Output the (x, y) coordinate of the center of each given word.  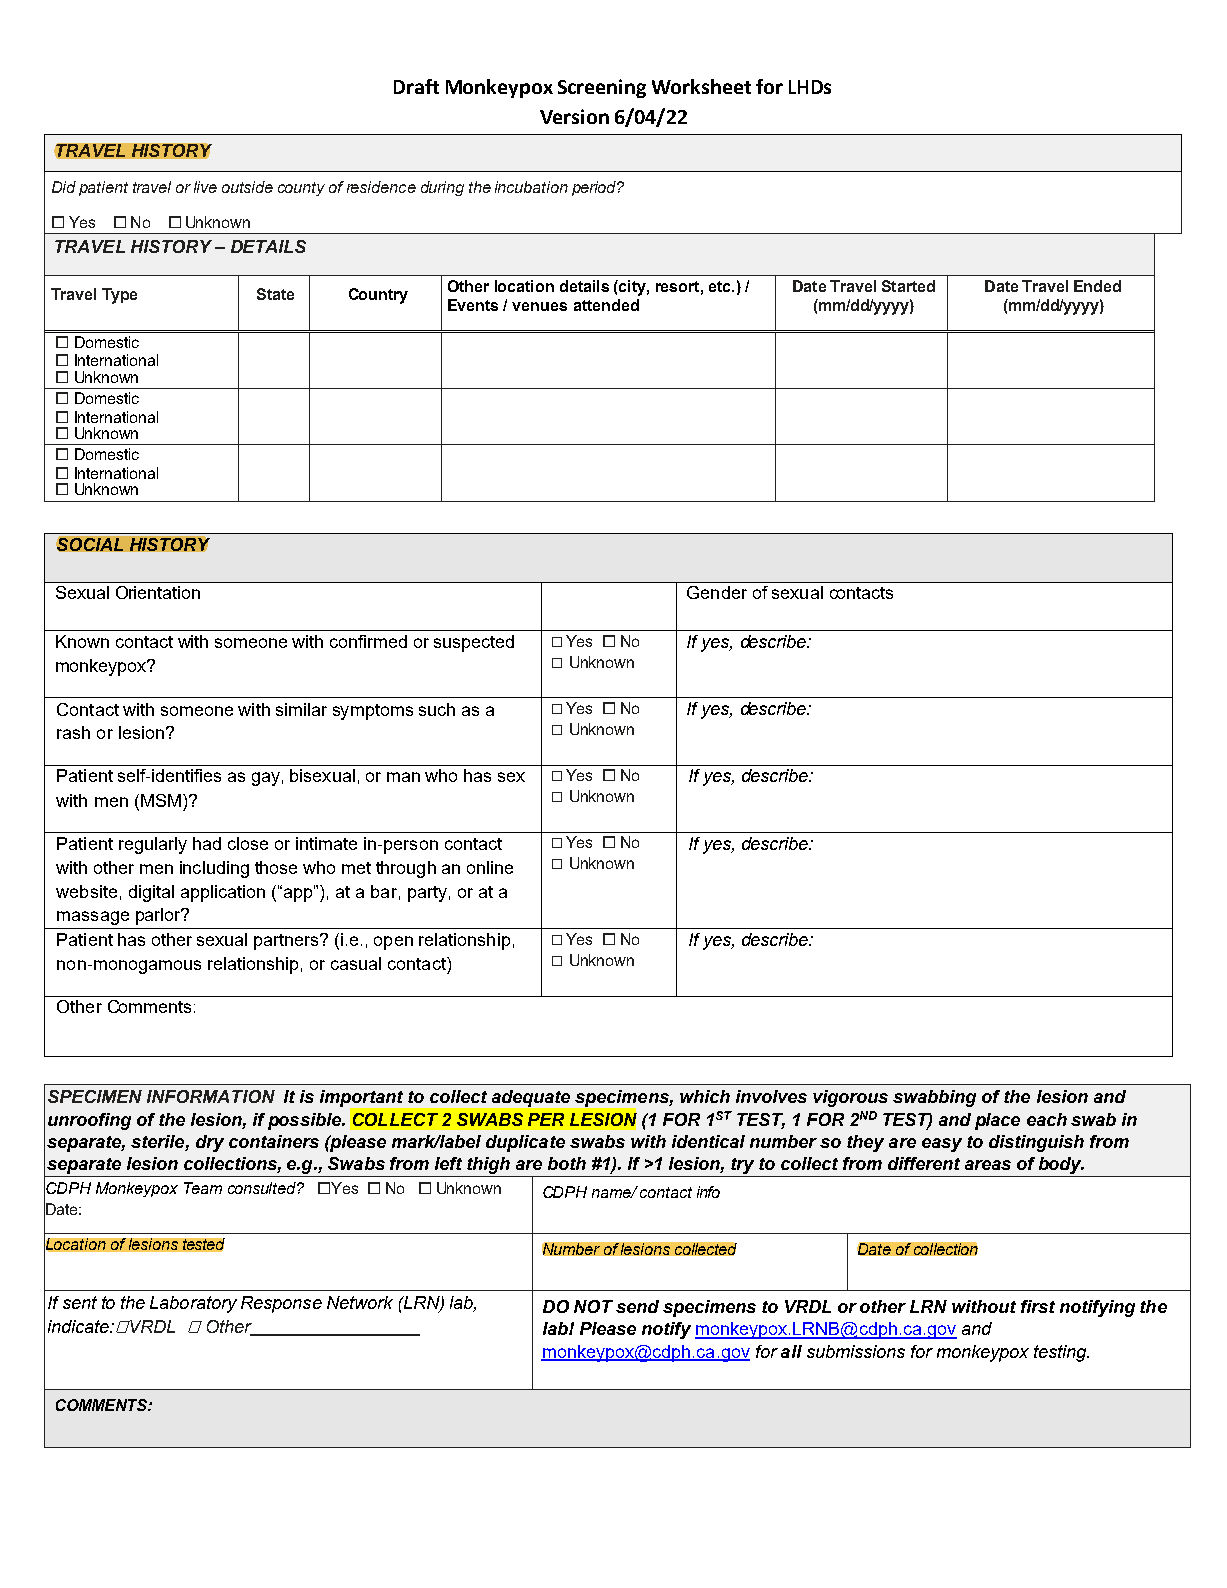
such (437, 709)
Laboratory (193, 1304)
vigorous (850, 1098)
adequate (531, 1098)
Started (908, 286)
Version (574, 116)
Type (119, 296)
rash (73, 732)
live (205, 187)
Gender (717, 592)
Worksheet (701, 86)
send (637, 1306)
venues (539, 306)
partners (287, 942)
